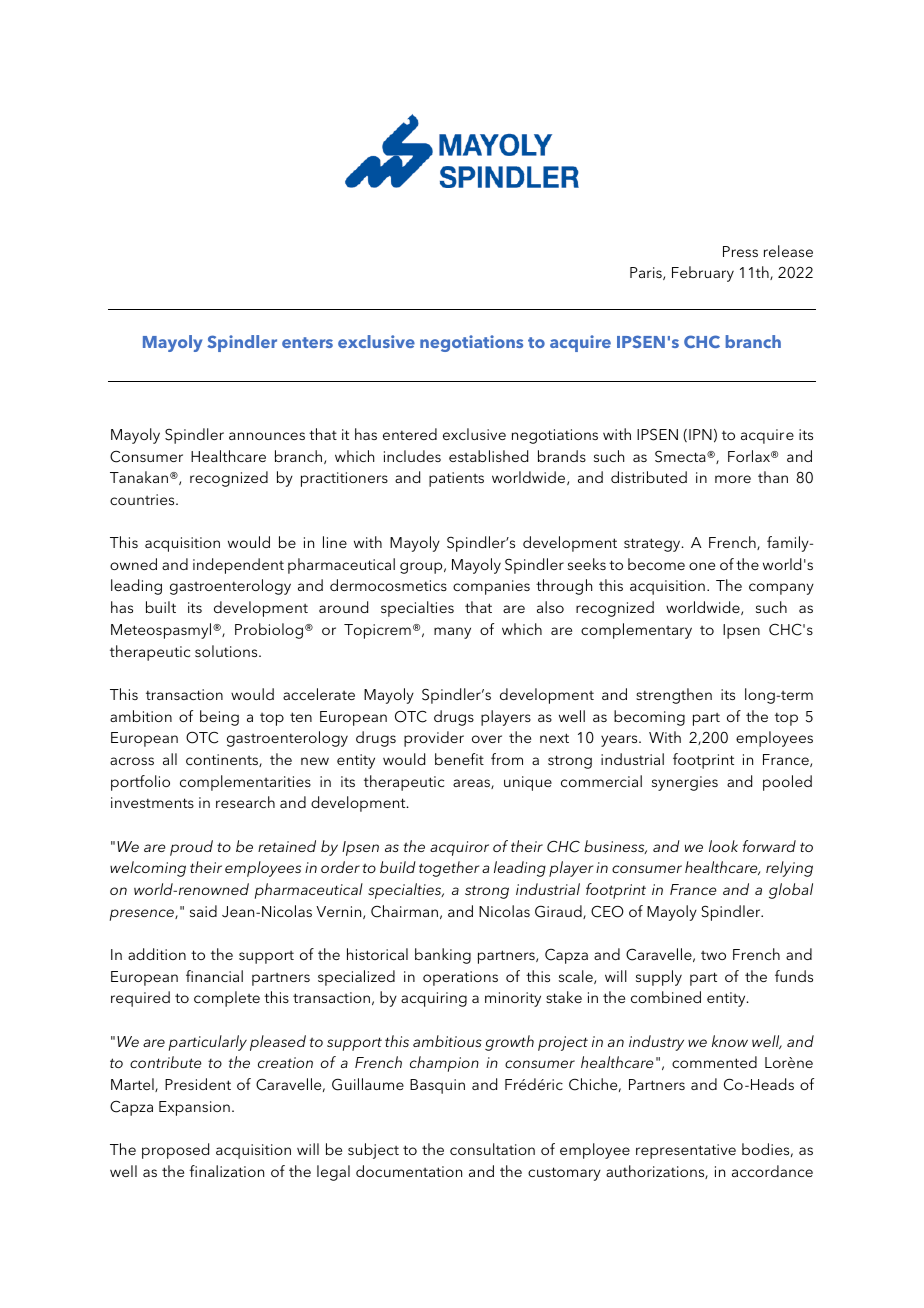 This screenshot has height=1308, width=924. Describe the element at coordinates (443, 956) in the screenshot. I see `banking` at that location.
